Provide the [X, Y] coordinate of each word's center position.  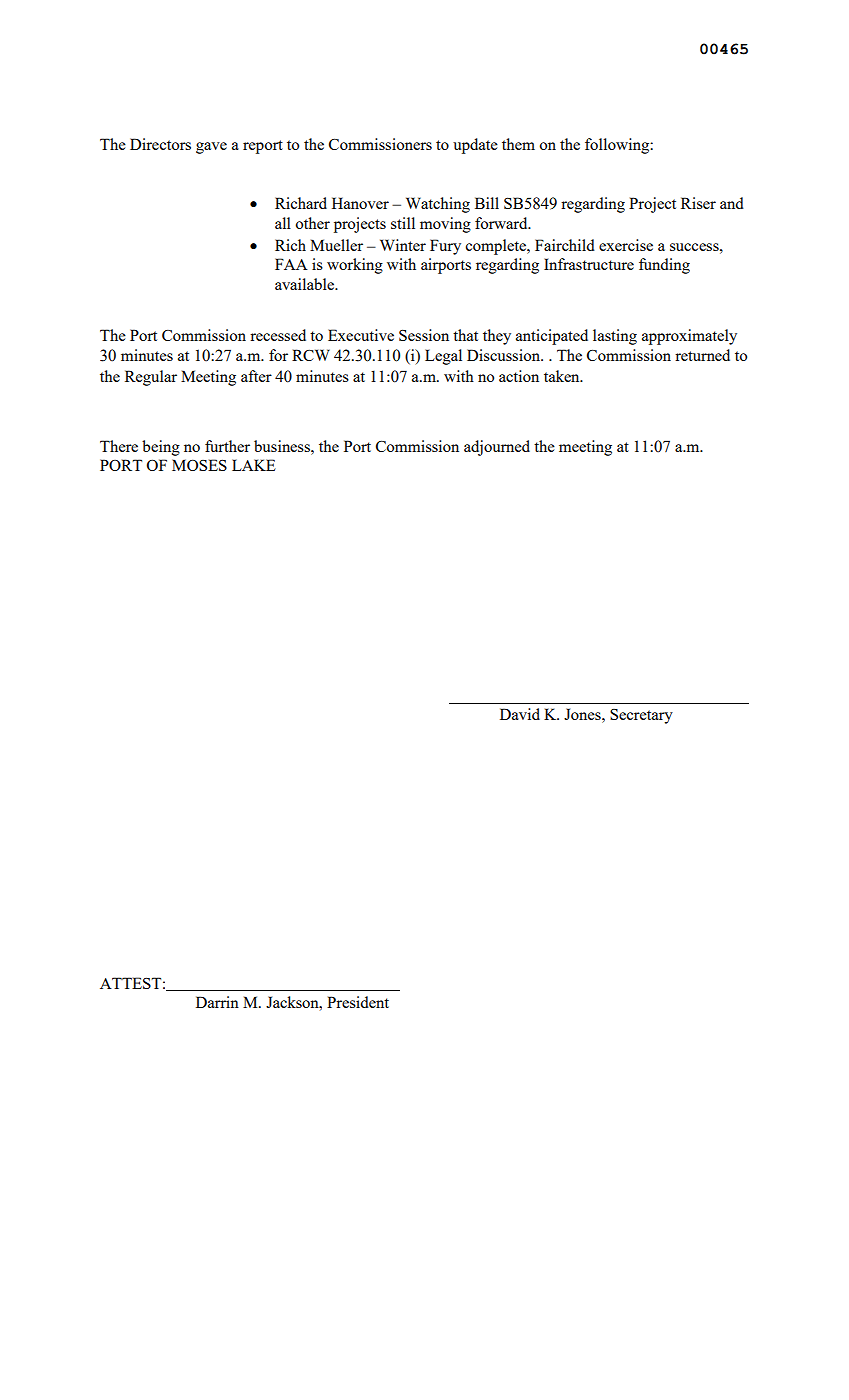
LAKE [254, 465]
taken [563, 376]
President [358, 1002]
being [161, 448]
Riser [698, 203]
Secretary [641, 716]
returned [702, 355]
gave [211, 148]
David [520, 714]
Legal [443, 357]
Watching [438, 205]
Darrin [217, 1002]
